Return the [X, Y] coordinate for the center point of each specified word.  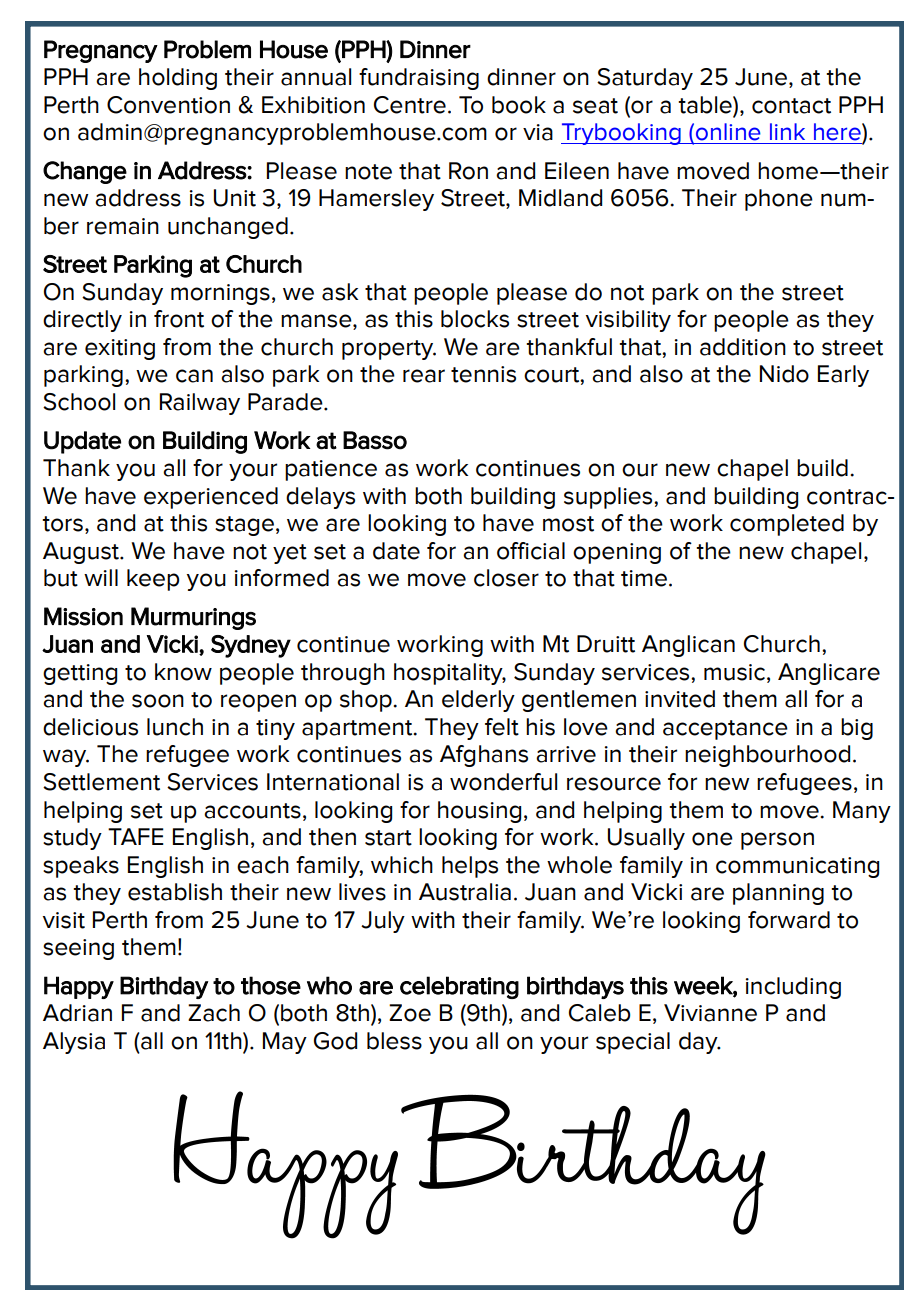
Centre [410, 105]
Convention [168, 105]
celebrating [459, 987]
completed [787, 525]
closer [506, 578]
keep [153, 580]
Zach [214, 1013]
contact [791, 106]
